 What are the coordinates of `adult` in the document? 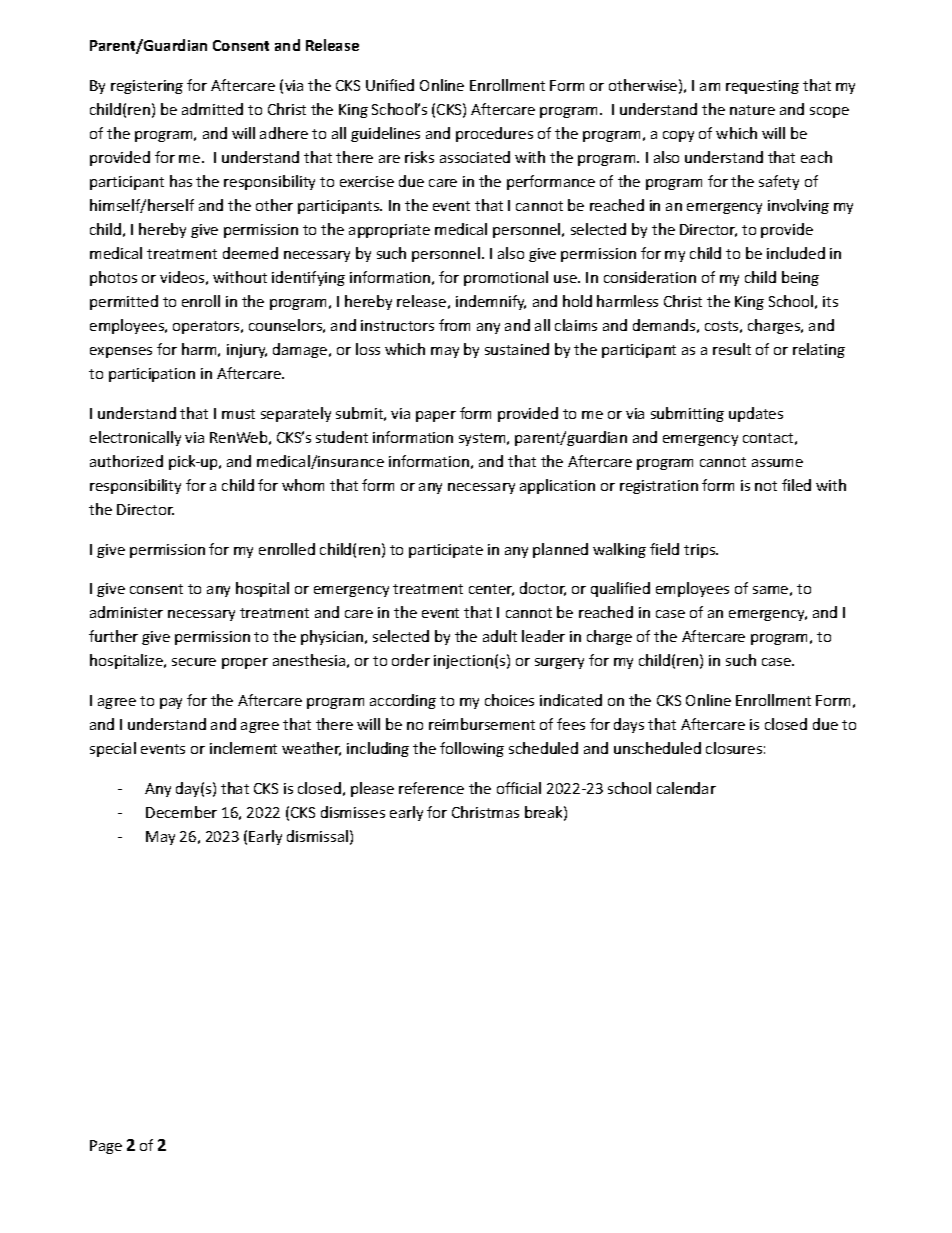 It's located at (500, 636).
